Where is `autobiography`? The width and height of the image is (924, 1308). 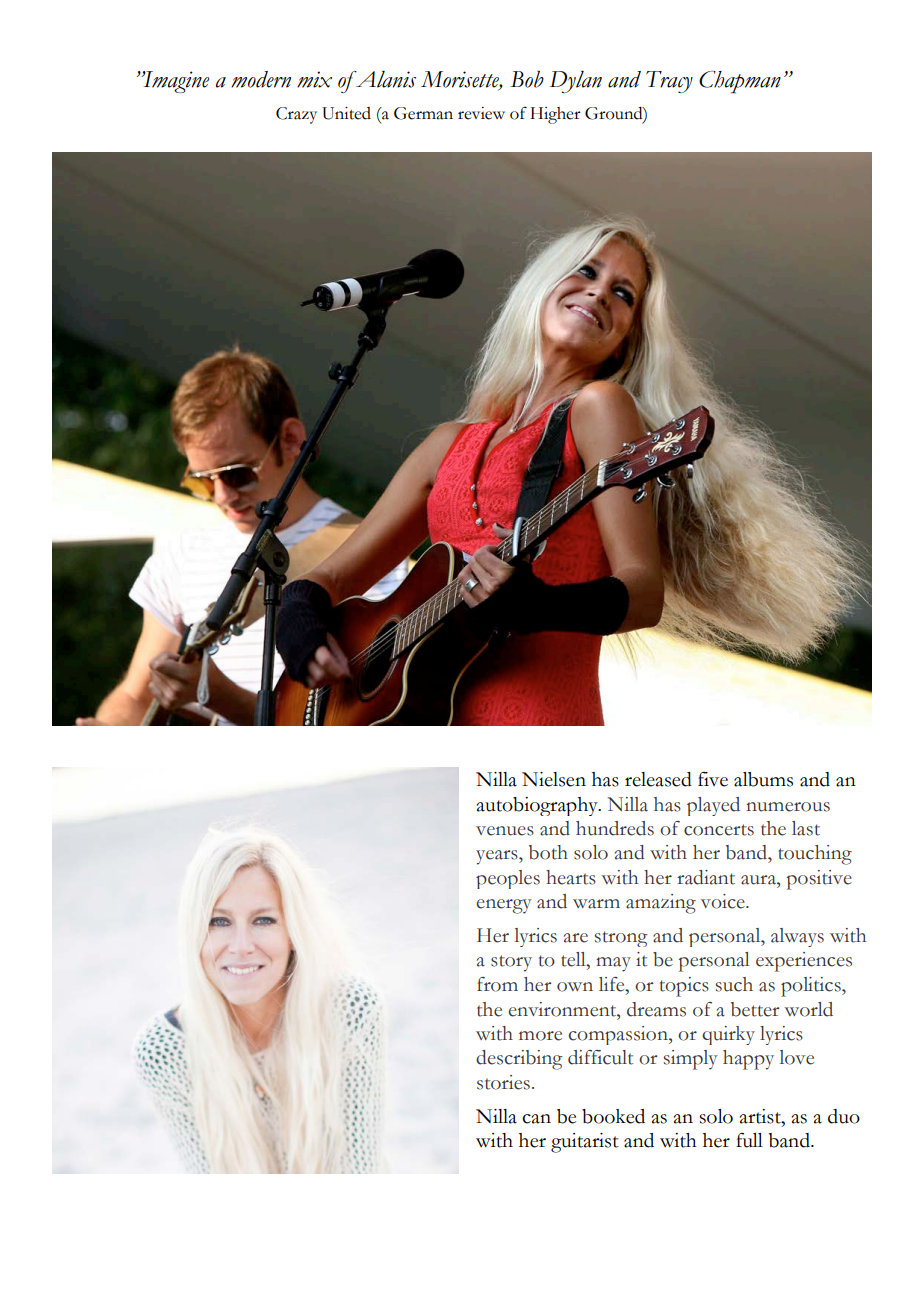
autobiography is located at coordinates (538, 806).
